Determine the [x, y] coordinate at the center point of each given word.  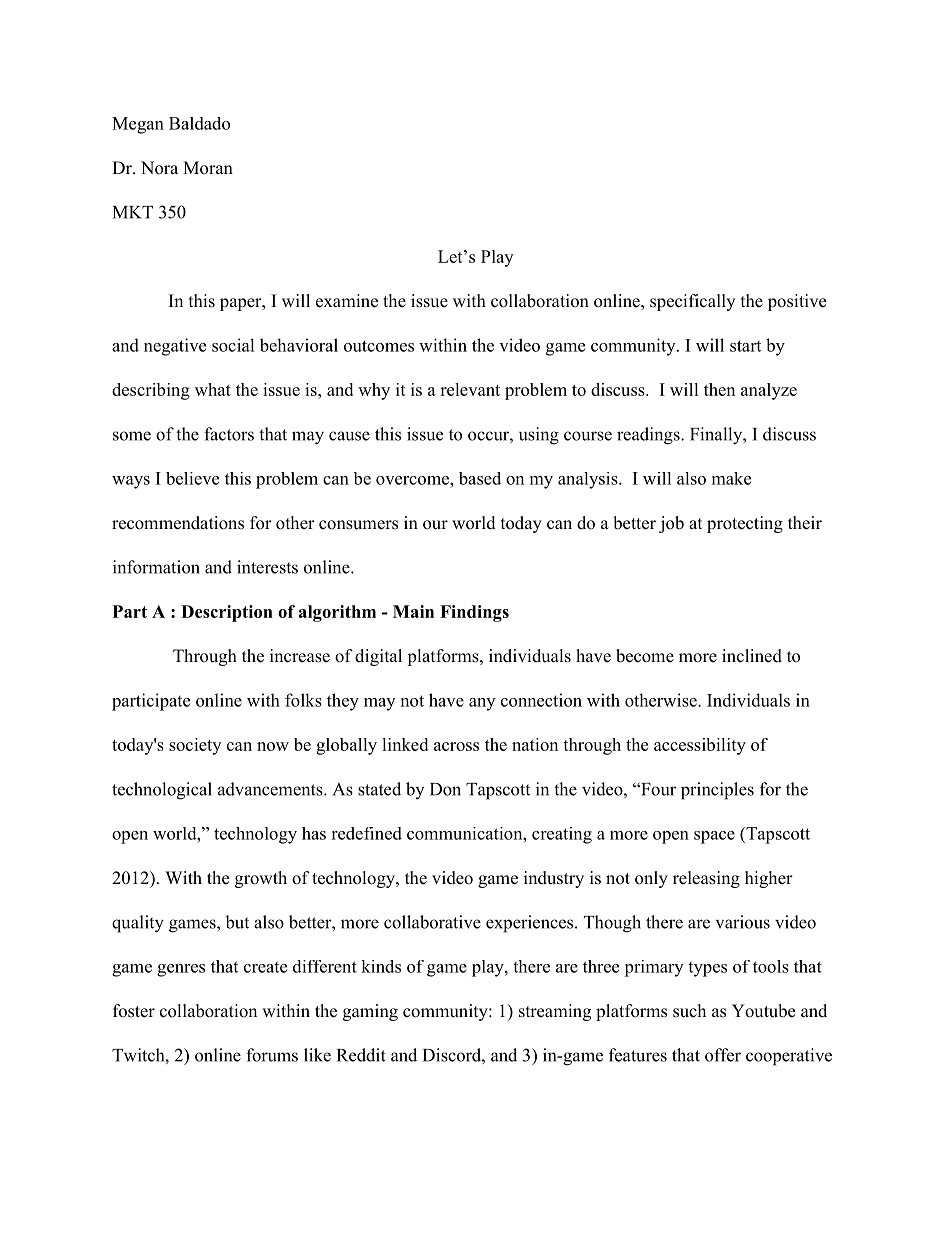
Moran [208, 168]
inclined [752, 656]
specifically [692, 302]
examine [347, 301]
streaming [555, 1012]
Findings [474, 613]
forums [272, 1055]
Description [227, 613]
